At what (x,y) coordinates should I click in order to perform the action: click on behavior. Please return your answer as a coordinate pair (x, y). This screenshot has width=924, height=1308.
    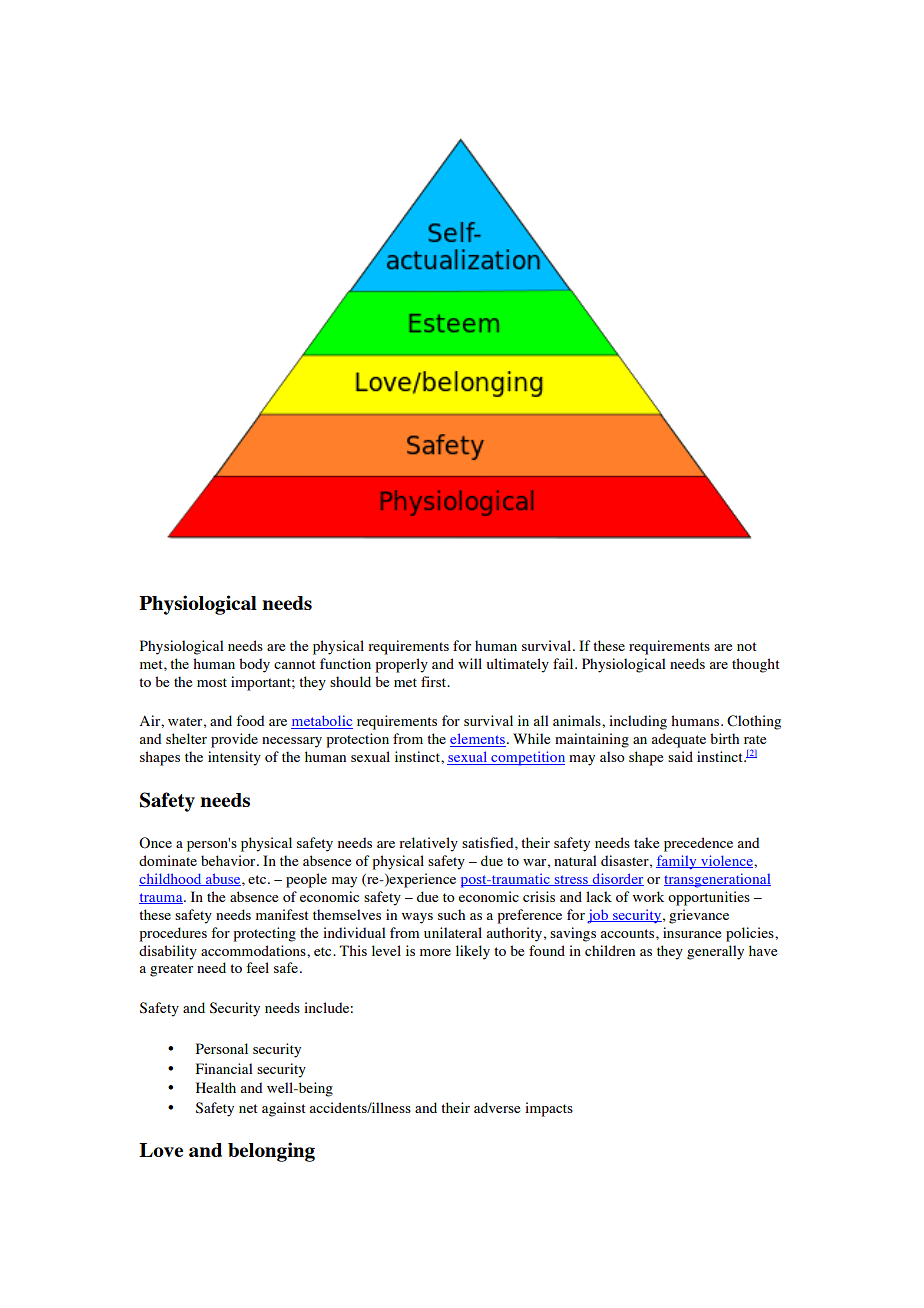
    Looking at the image, I should click on (229, 860).
